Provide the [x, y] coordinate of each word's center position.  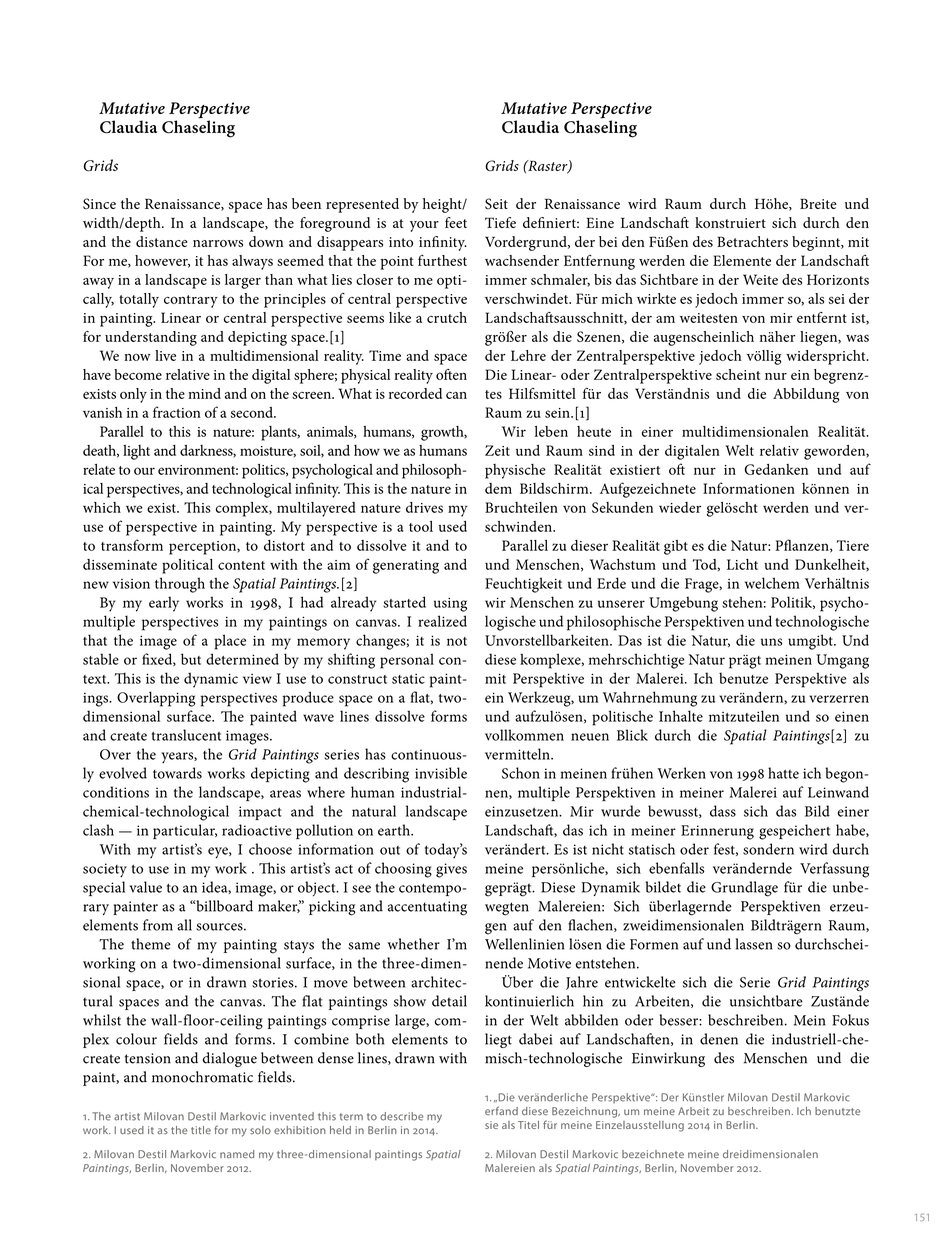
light [136, 452]
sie [491, 1125]
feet [456, 222]
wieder [680, 507]
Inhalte [681, 716]
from [158, 925]
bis [603, 279]
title [201, 1130]
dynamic [211, 680]
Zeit [497, 450]
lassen [754, 944]
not [457, 641]
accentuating [427, 908]
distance [161, 241]
